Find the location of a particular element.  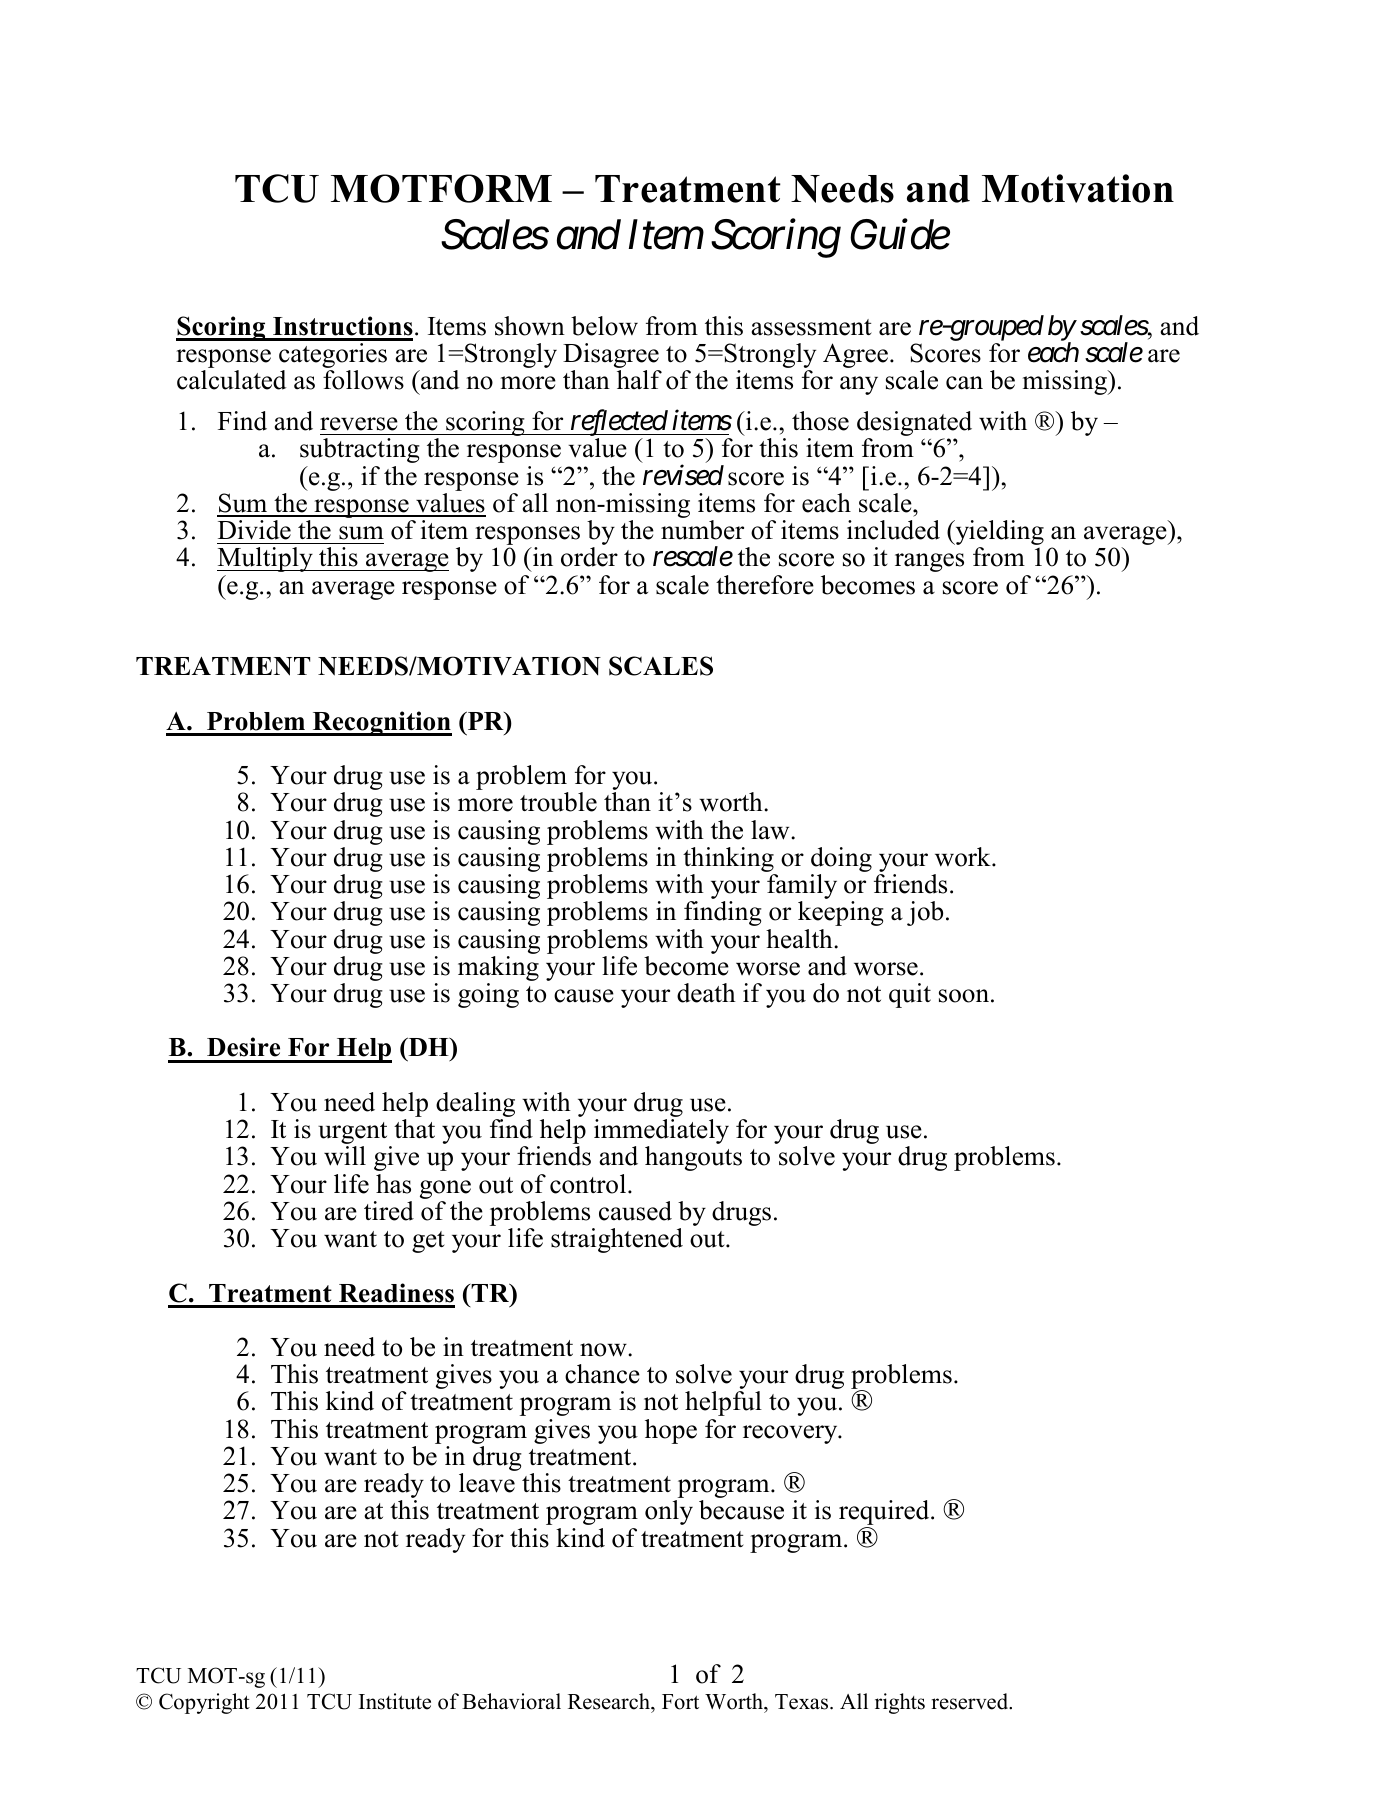

now is located at coordinates (604, 1350).
